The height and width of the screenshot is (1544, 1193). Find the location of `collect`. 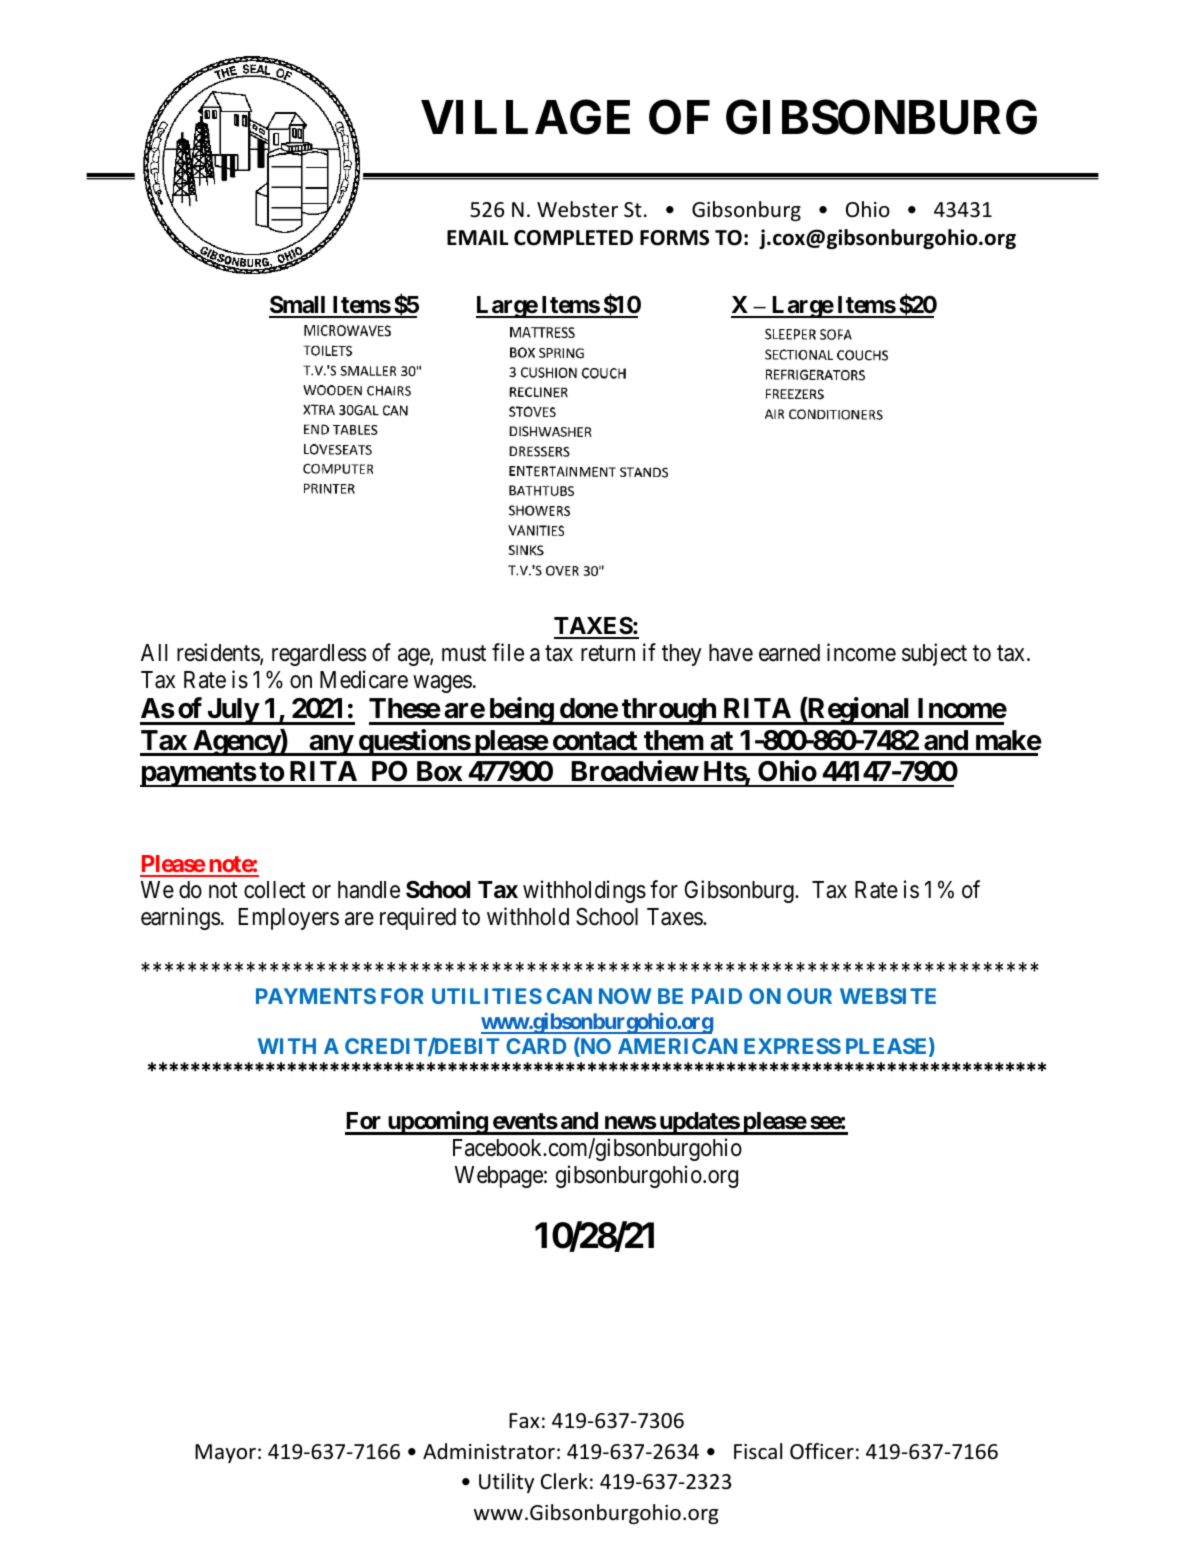

collect is located at coordinates (275, 890).
